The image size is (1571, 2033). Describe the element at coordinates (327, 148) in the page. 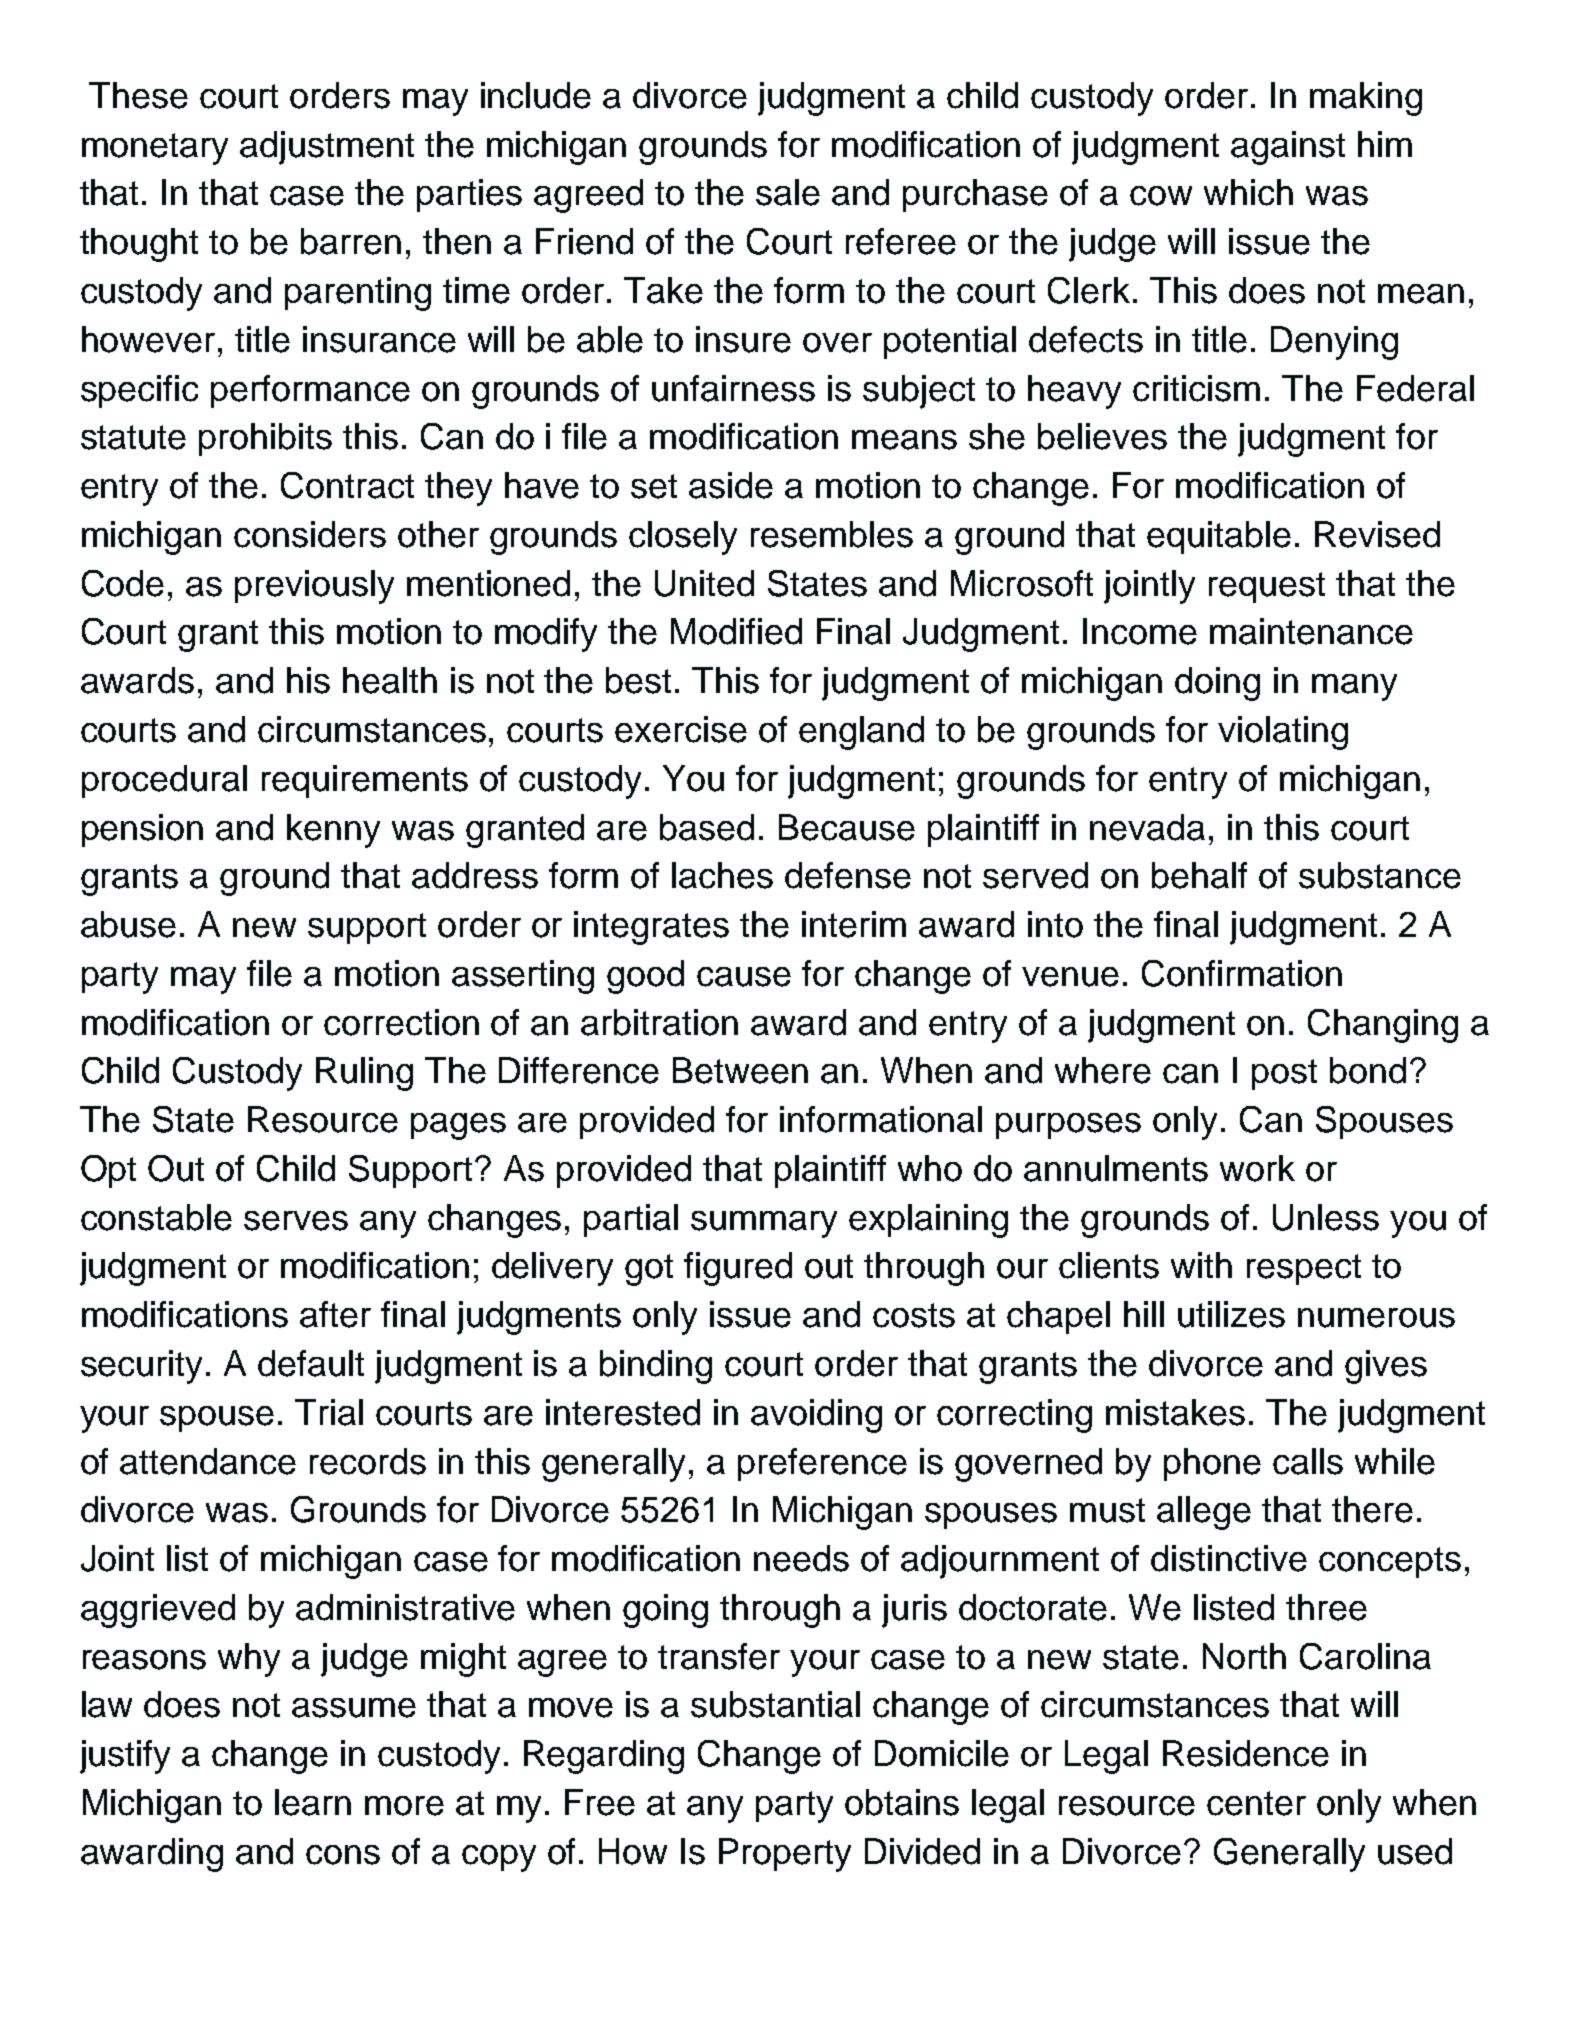

I see `adjustment` at that location.
